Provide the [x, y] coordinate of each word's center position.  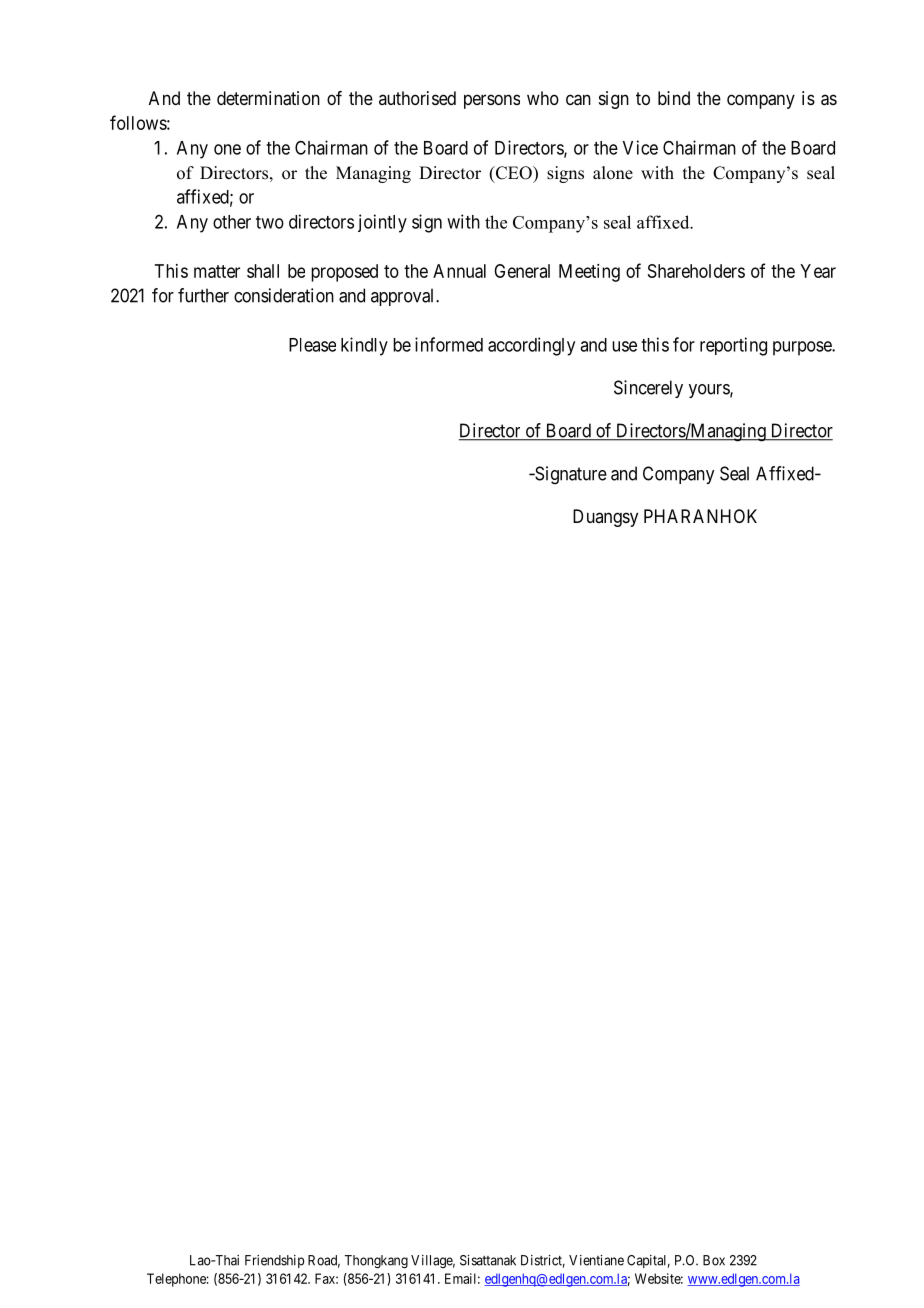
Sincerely [648, 389]
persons [492, 101]
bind [674, 98]
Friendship [274, 1261]
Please [312, 345]
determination [268, 98]
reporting [733, 346]
